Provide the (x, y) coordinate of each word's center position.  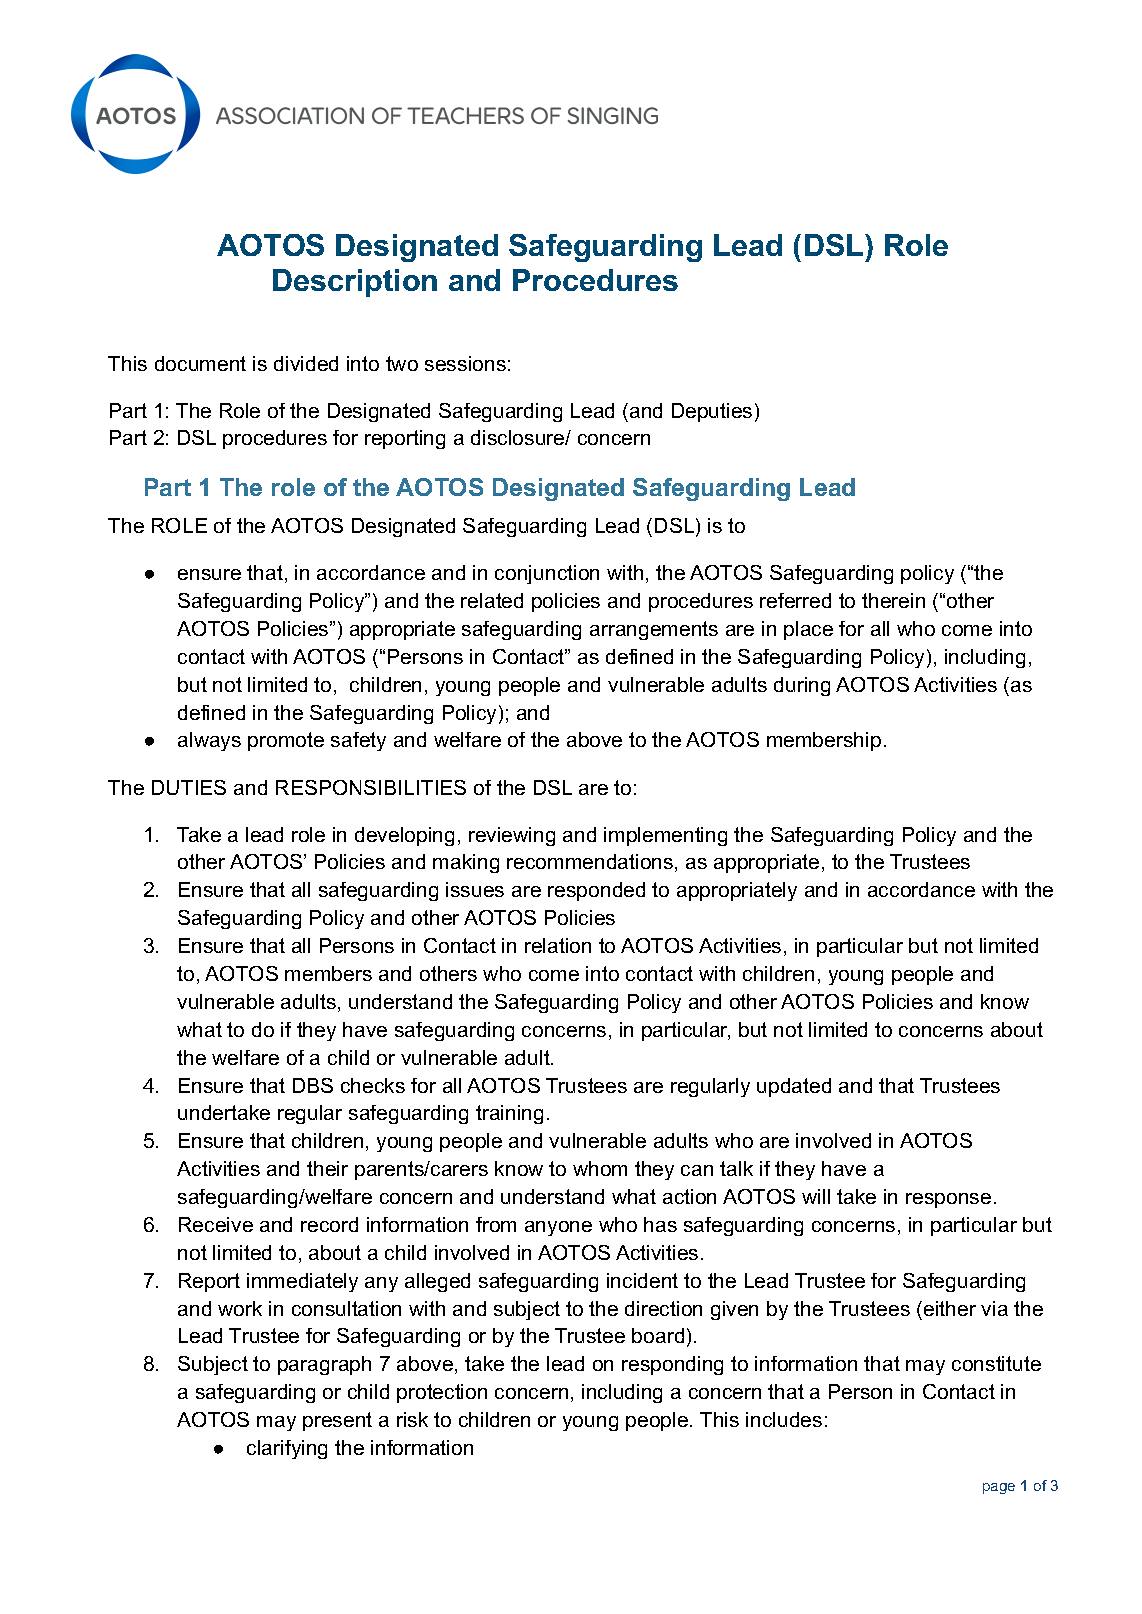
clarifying (287, 1449)
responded (596, 891)
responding (672, 1365)
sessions (465, 363)
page (999, 1488)
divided (306, 363)
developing (404, 836)
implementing (665, 836)
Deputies (712, 412)
